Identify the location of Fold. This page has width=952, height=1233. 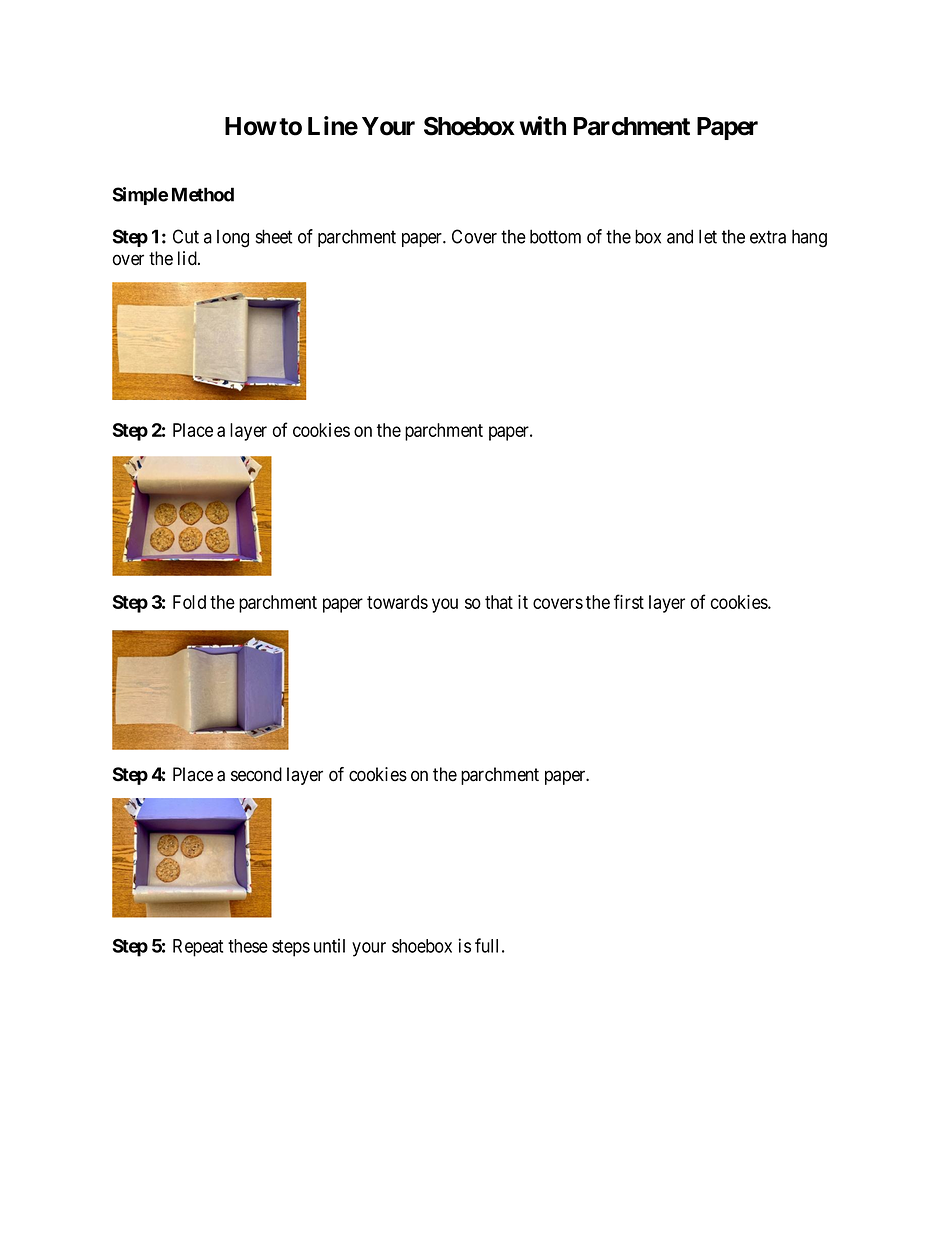
(189, 602).
